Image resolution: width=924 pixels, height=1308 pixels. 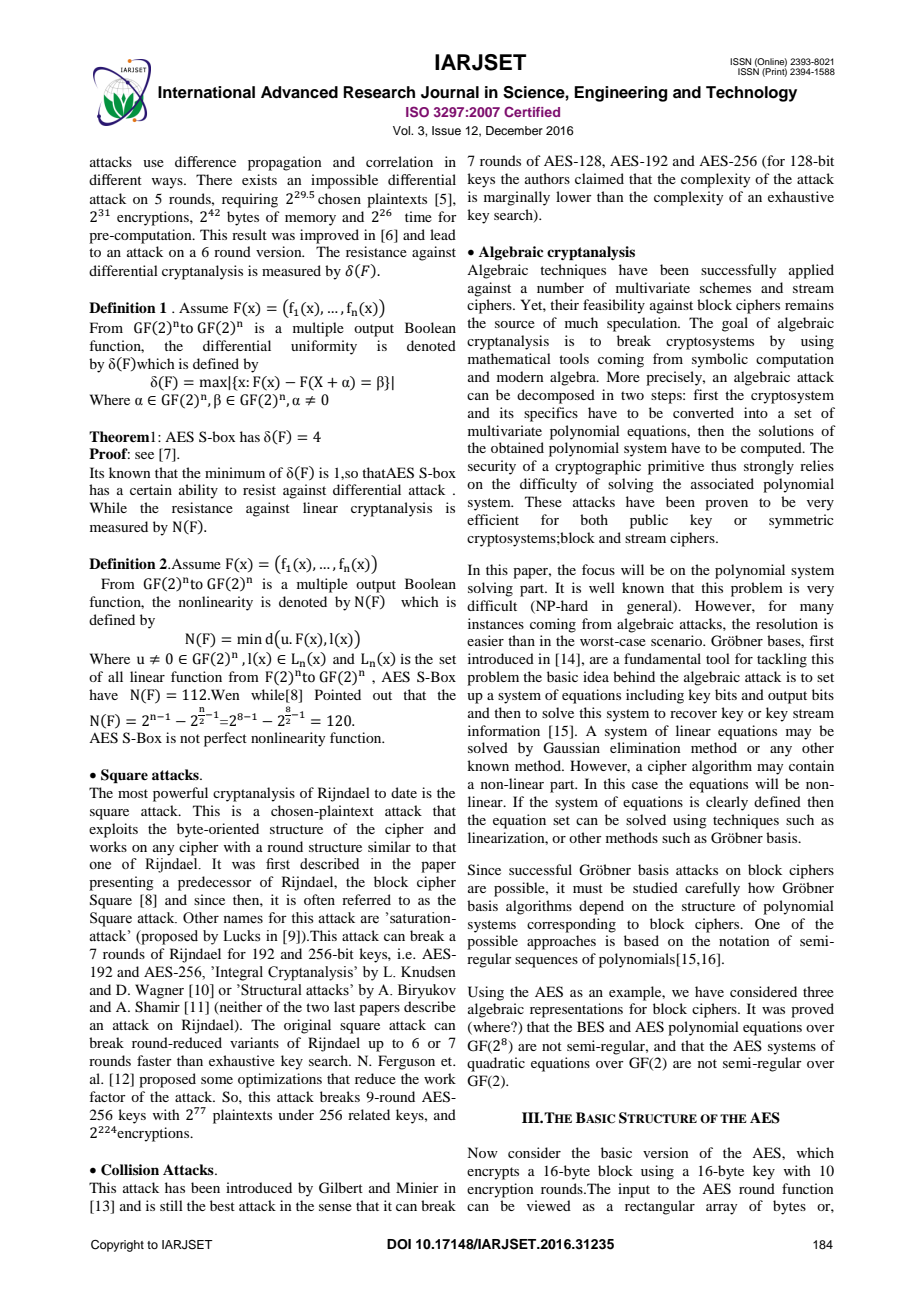 I want to click on Issue, so click(x=446, y=130).
